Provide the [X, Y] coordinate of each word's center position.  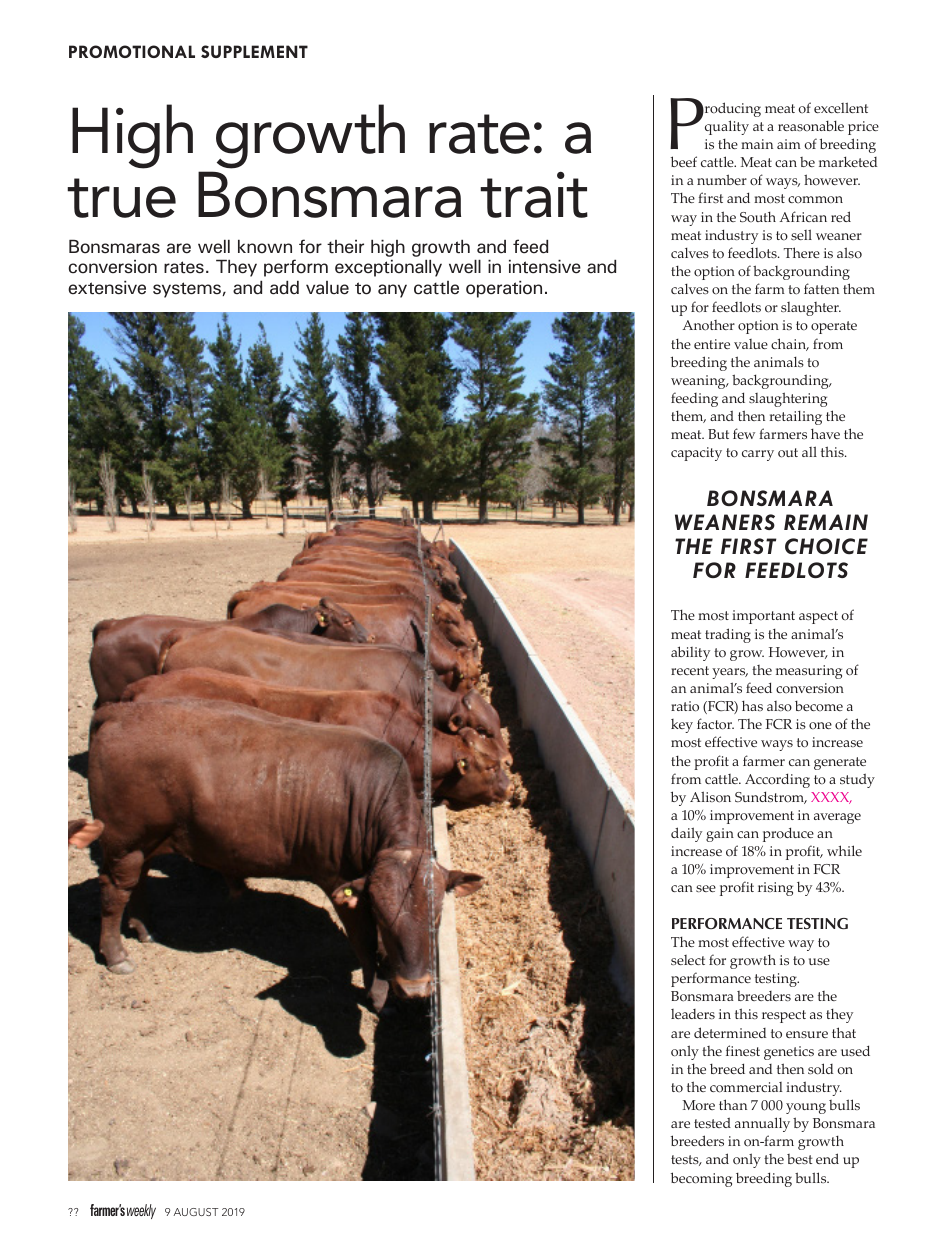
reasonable [811, 126]
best [800, 1159]
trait [534, 194]
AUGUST [195, 1212]
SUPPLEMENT [254, 51]
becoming [701, 1179]
